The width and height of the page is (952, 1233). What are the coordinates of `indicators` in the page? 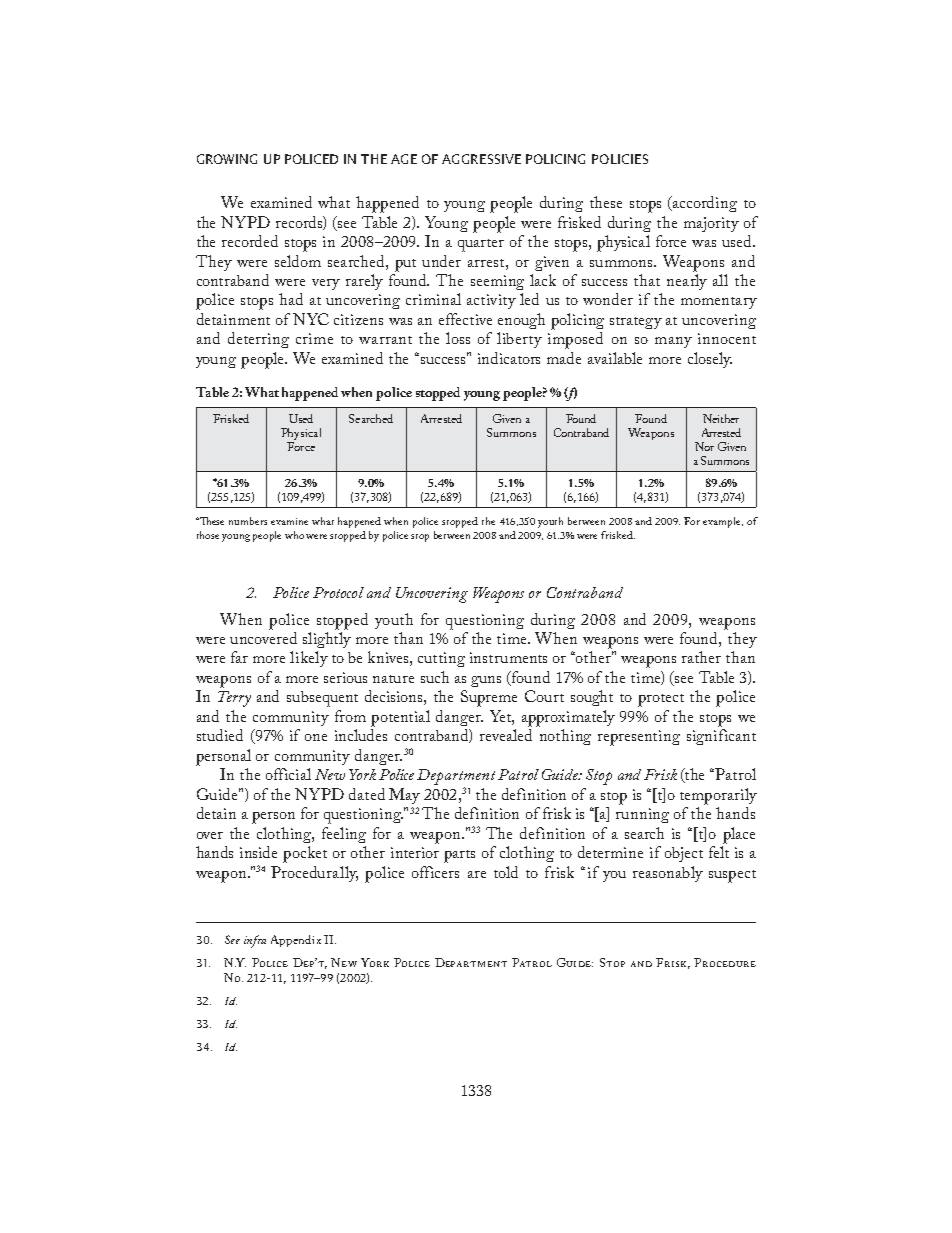 It's located at (509, 358).
